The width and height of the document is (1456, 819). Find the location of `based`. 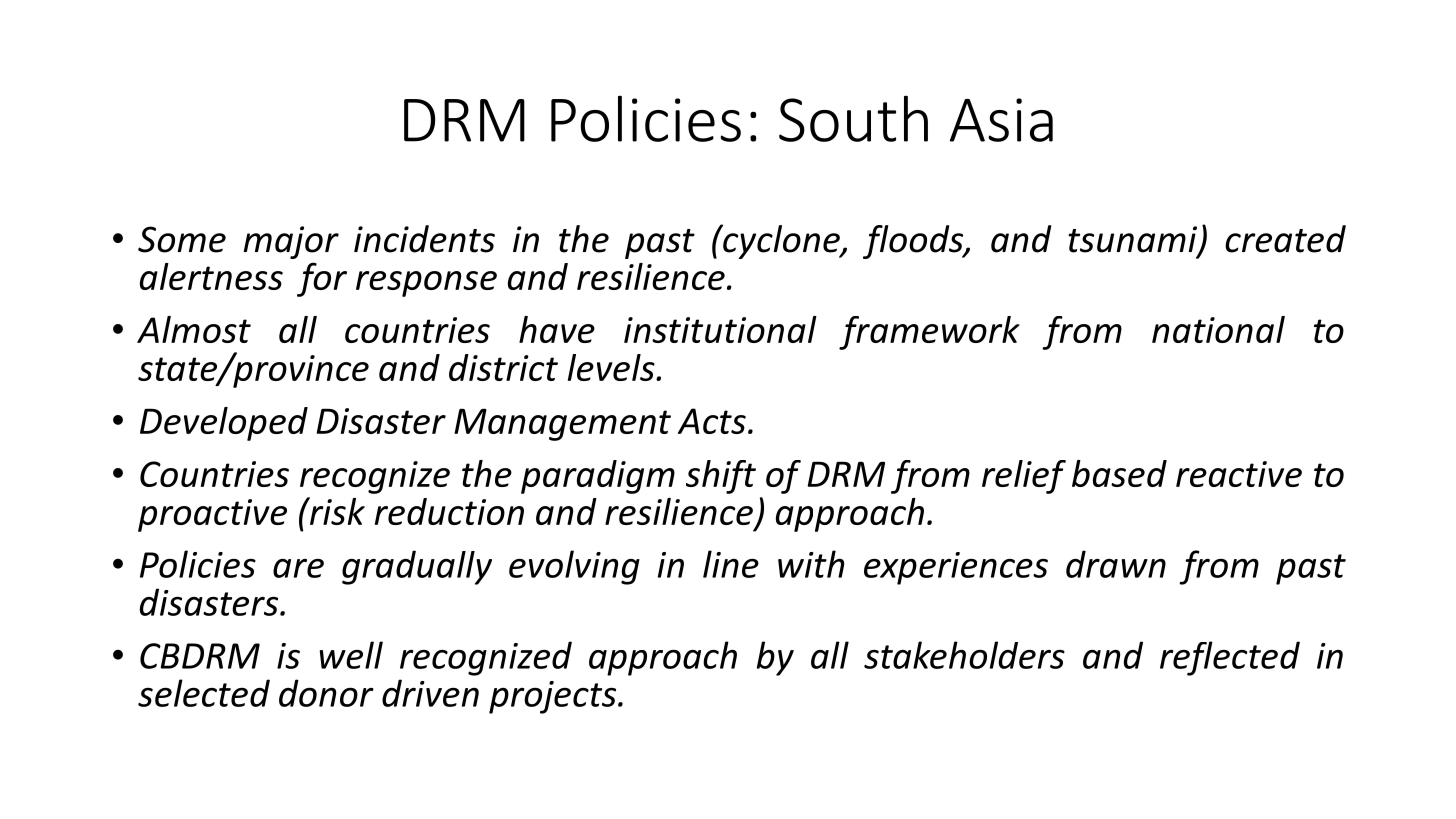

based is located at coordinates (1119, 473).
